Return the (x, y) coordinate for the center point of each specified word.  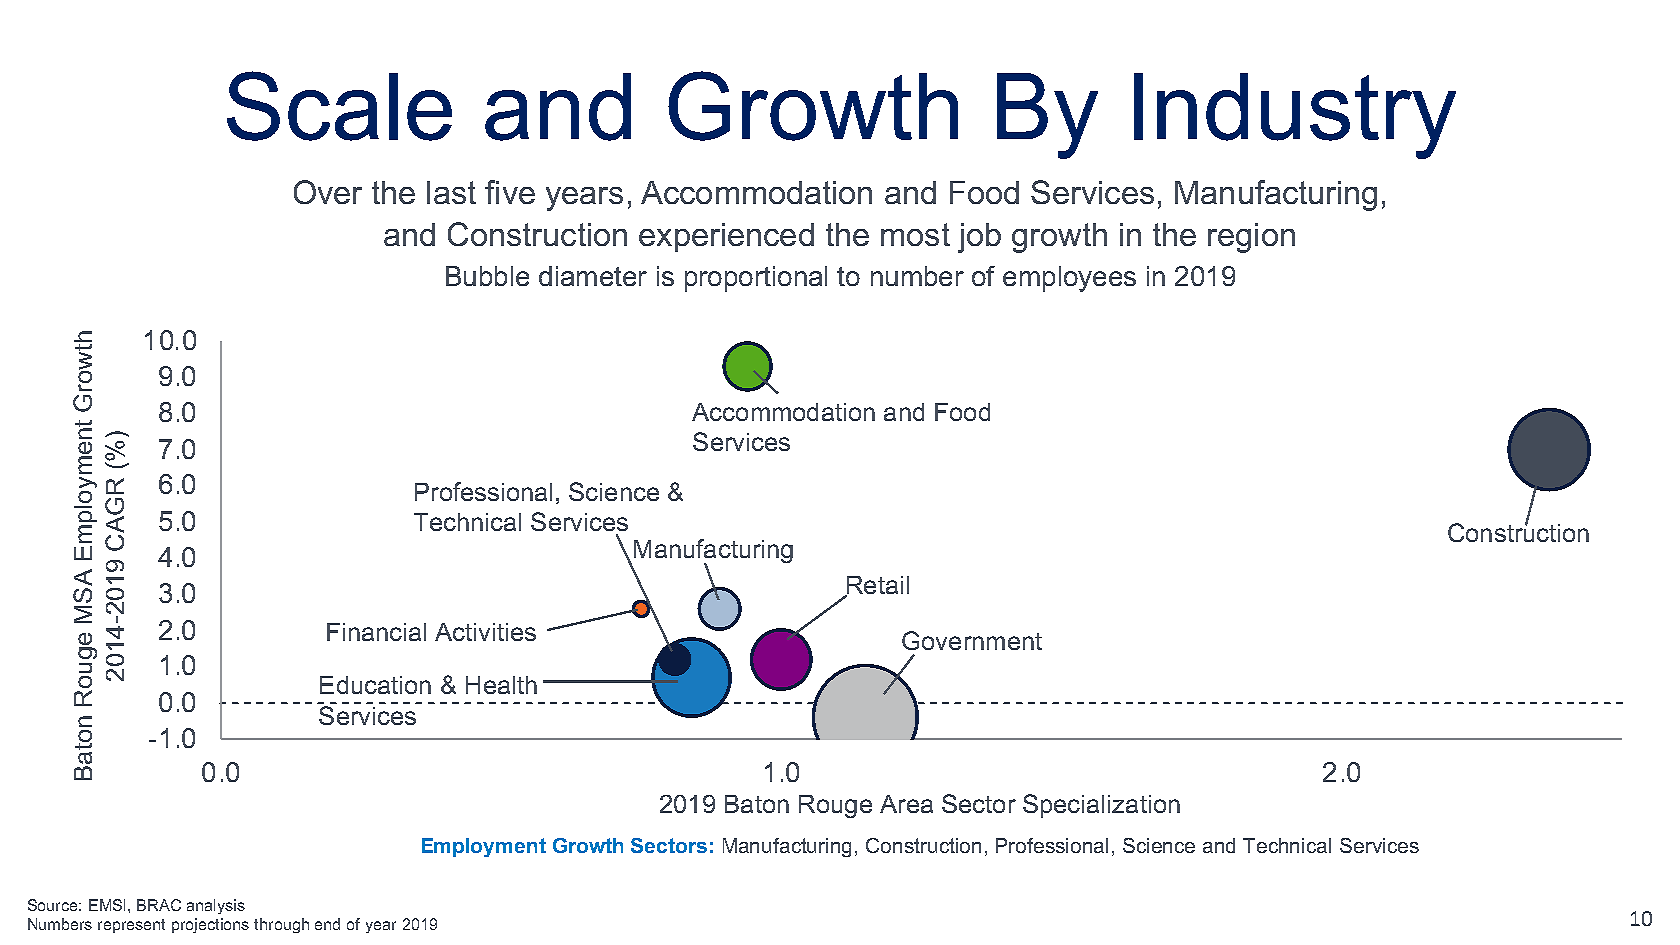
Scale (339, 106)
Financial (376, 632)
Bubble (487, 276)
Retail (876, 586)
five (510, 192)
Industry (1295, 116)
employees (1069, 279)
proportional (756, 279)
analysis (216, 906)
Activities (485, 632)
